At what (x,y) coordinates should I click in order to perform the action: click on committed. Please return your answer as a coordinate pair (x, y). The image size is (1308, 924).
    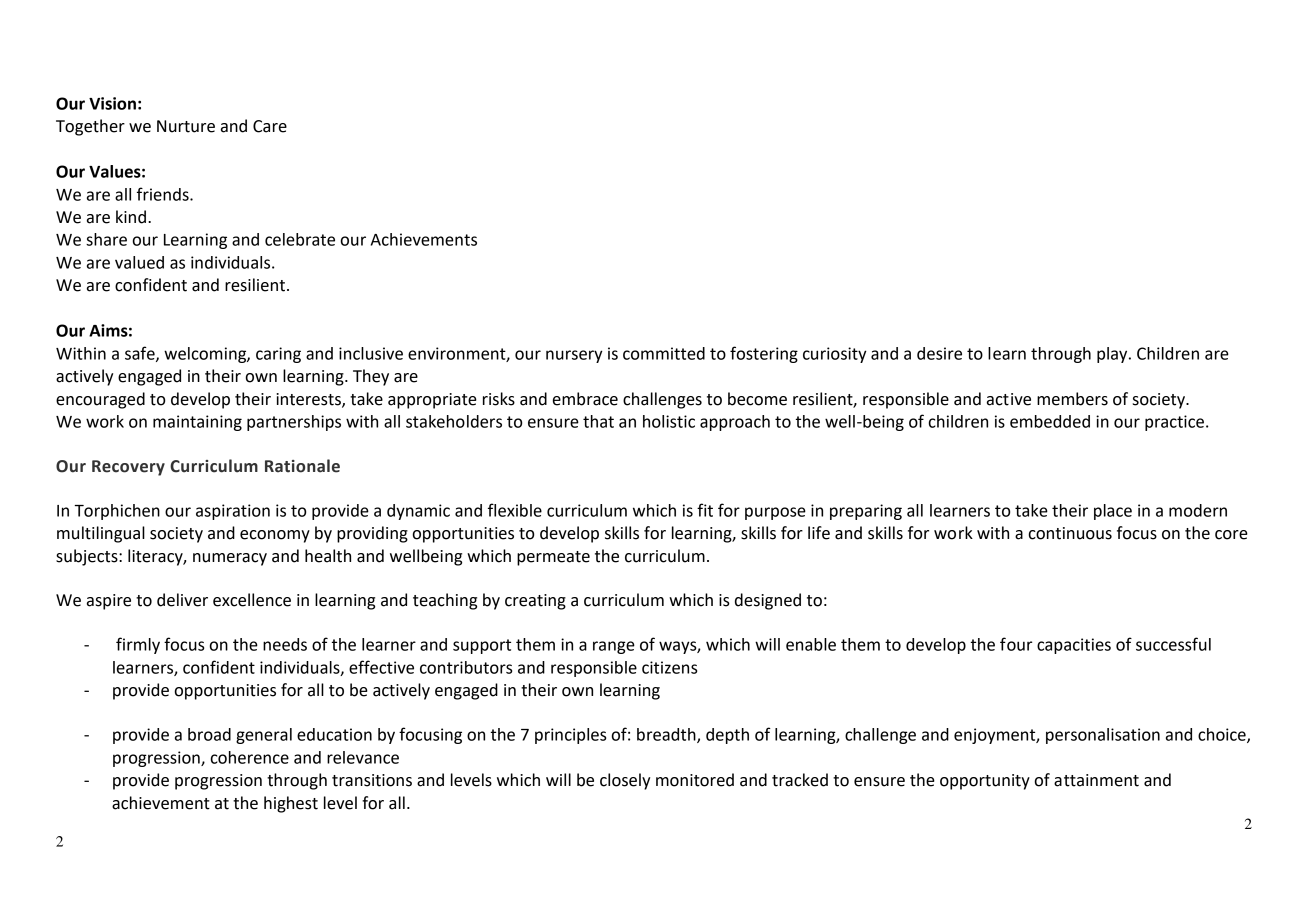
    Looking at the image, I should click on (664, 353).
